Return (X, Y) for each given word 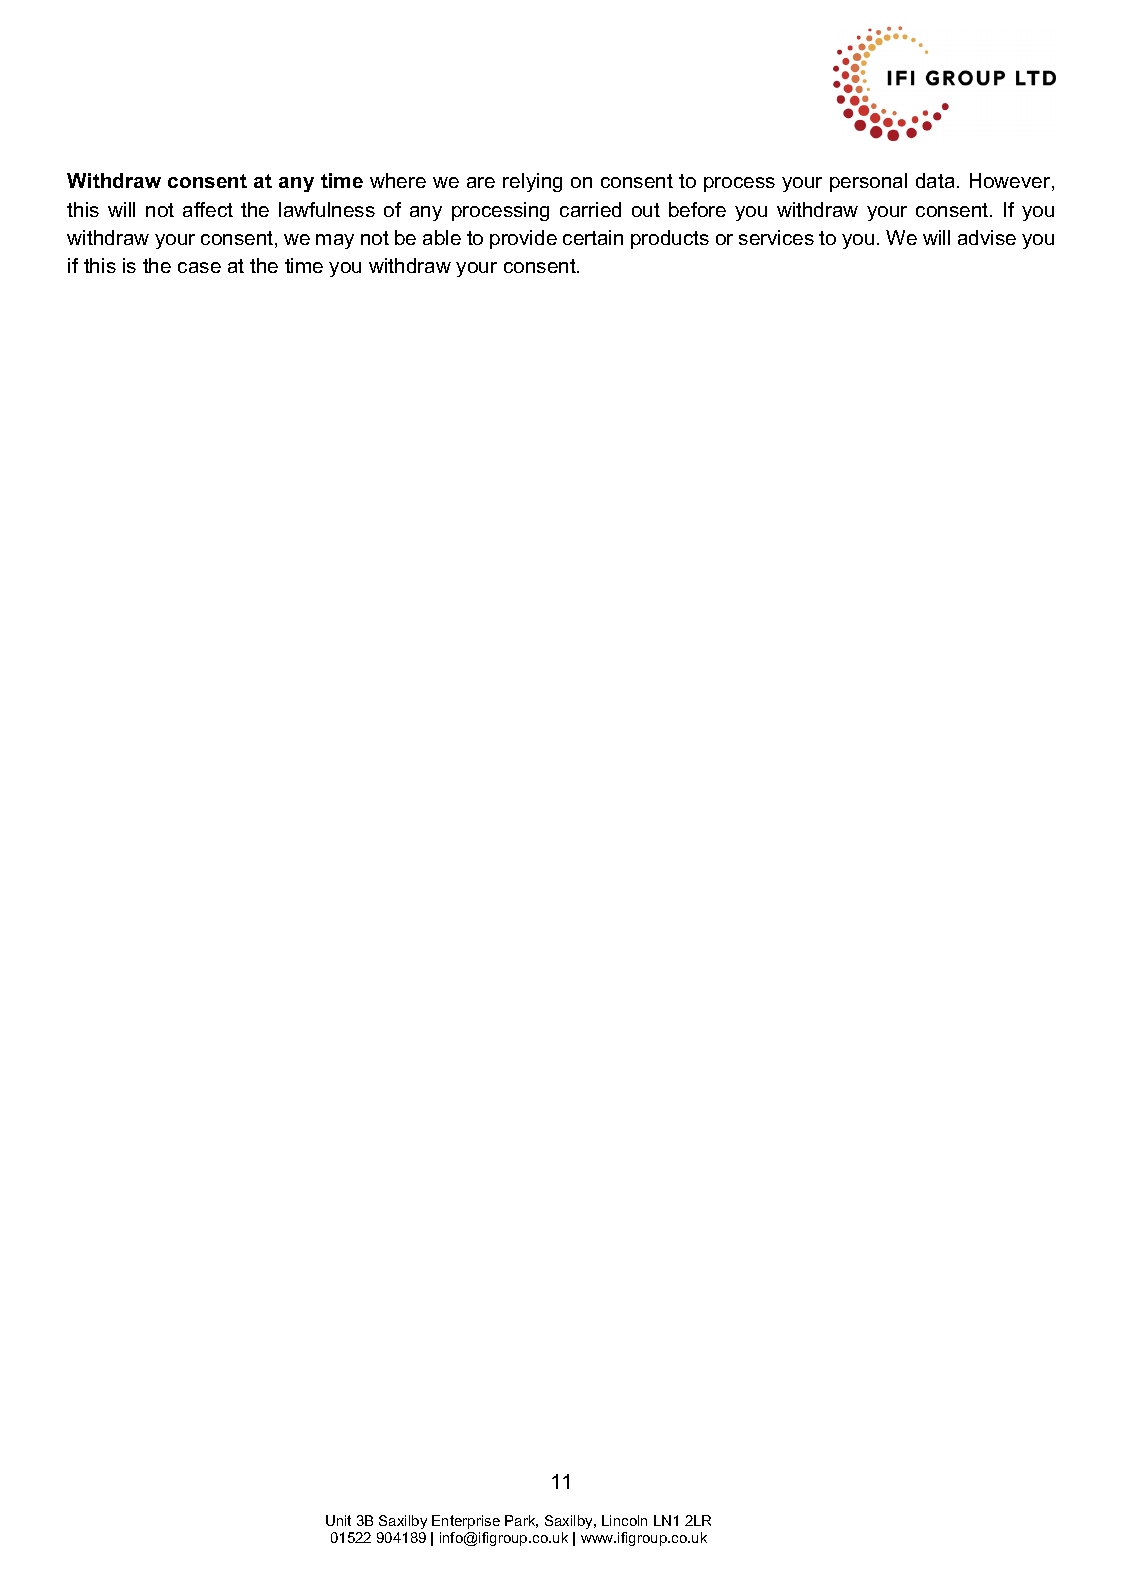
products (670, 239)
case (199, 267)
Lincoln (624, 1520)
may (335, 241)
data (935, 180)
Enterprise (466, 1522)
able (442, 237)
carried (590, 209)
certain (593, 237)
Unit (338, 1520)
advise (987, 237)
